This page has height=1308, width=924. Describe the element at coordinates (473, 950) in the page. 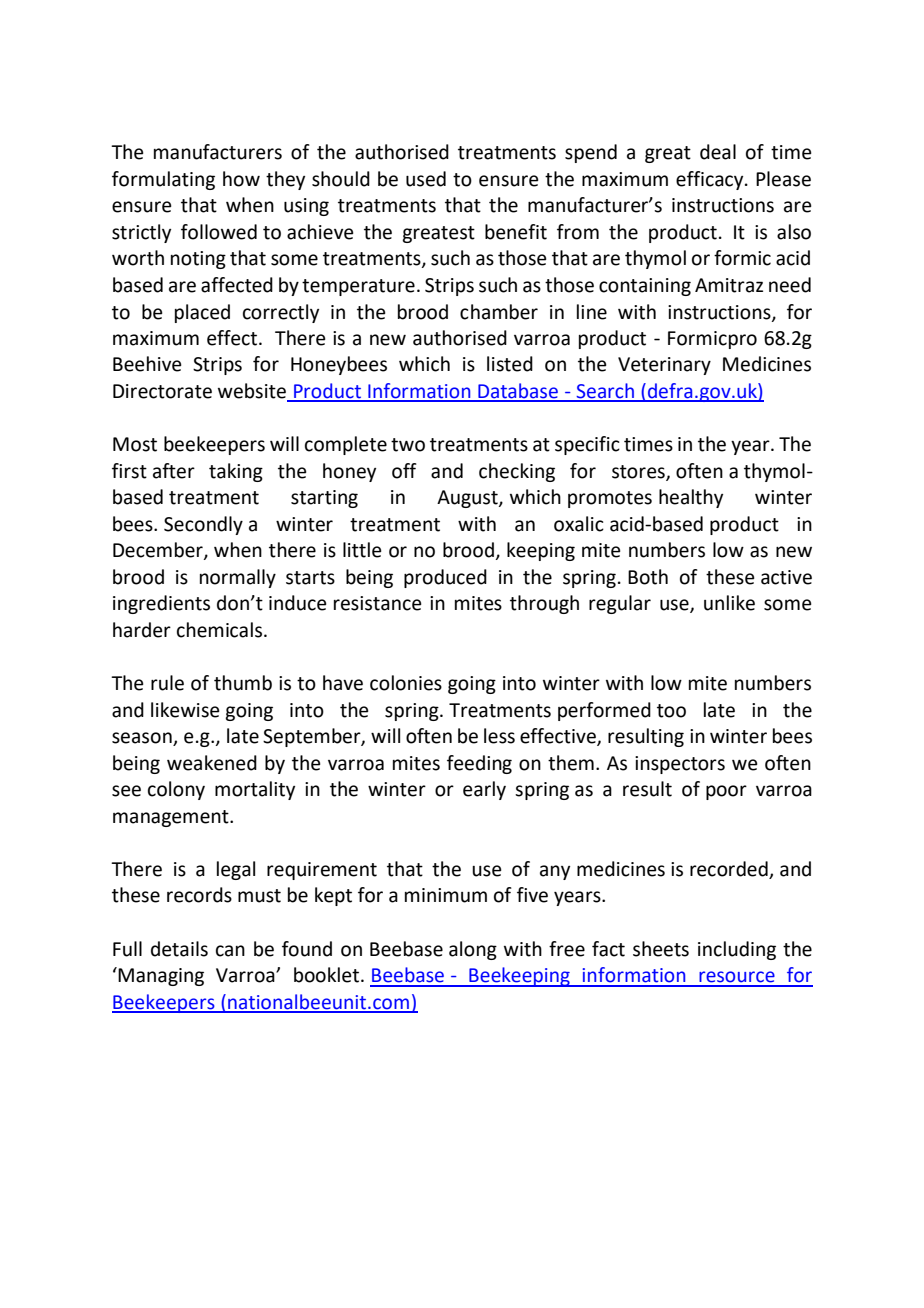

I see `along` at that location.
